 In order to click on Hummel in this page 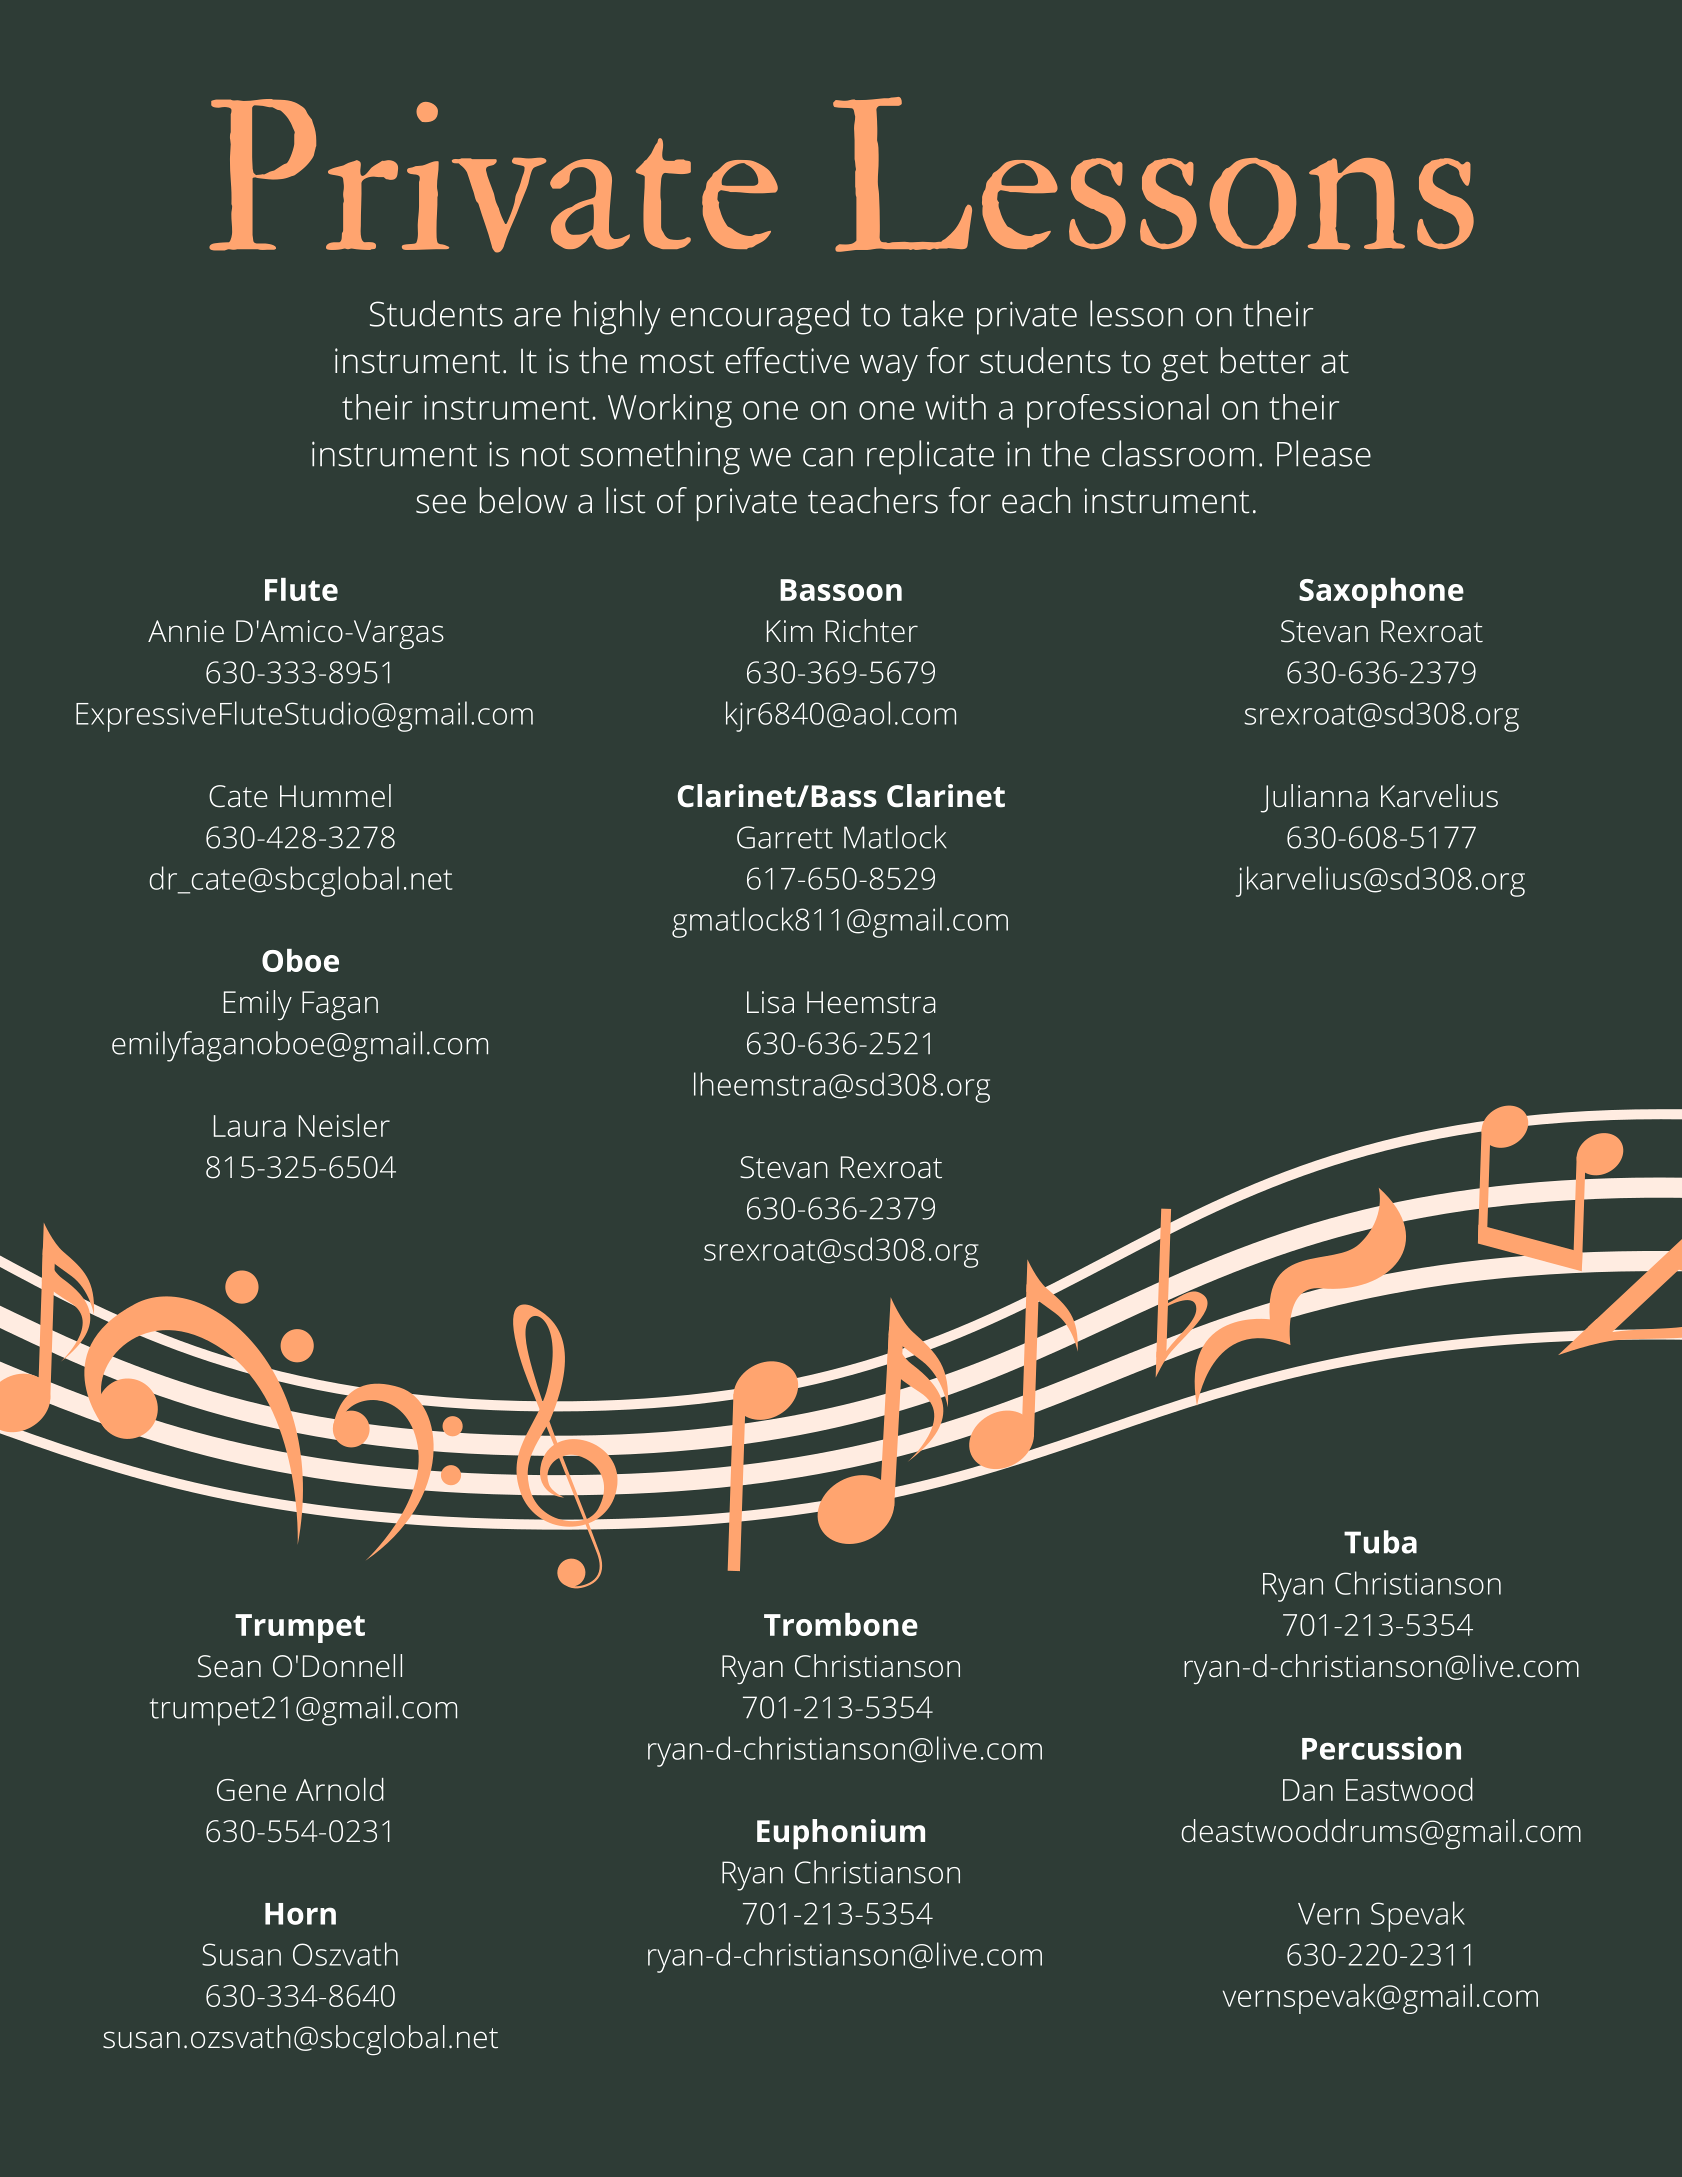, I will do `click(335, 796)`.
